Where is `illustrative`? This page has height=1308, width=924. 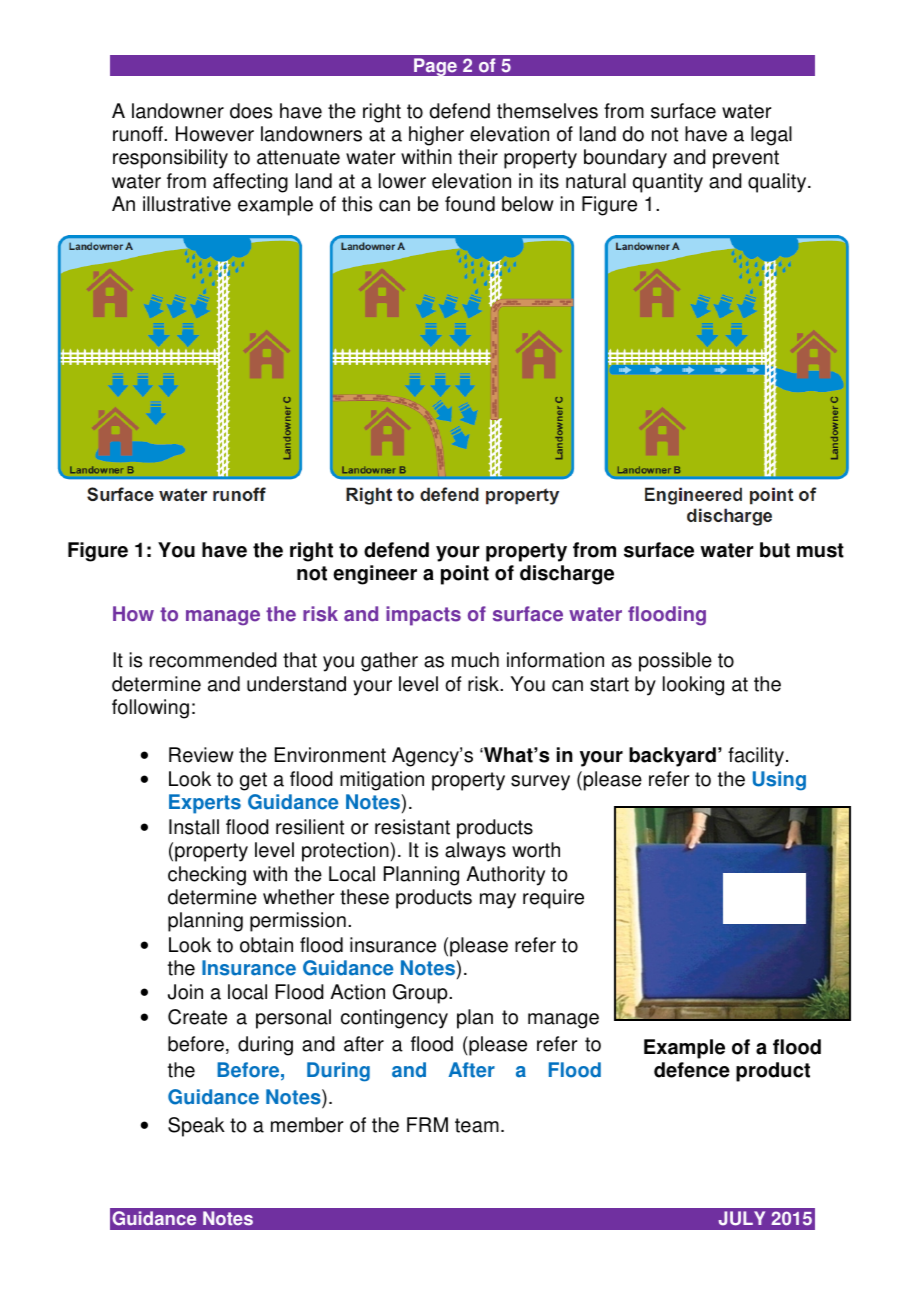 illustrative is located at coordinates (187, 204).
